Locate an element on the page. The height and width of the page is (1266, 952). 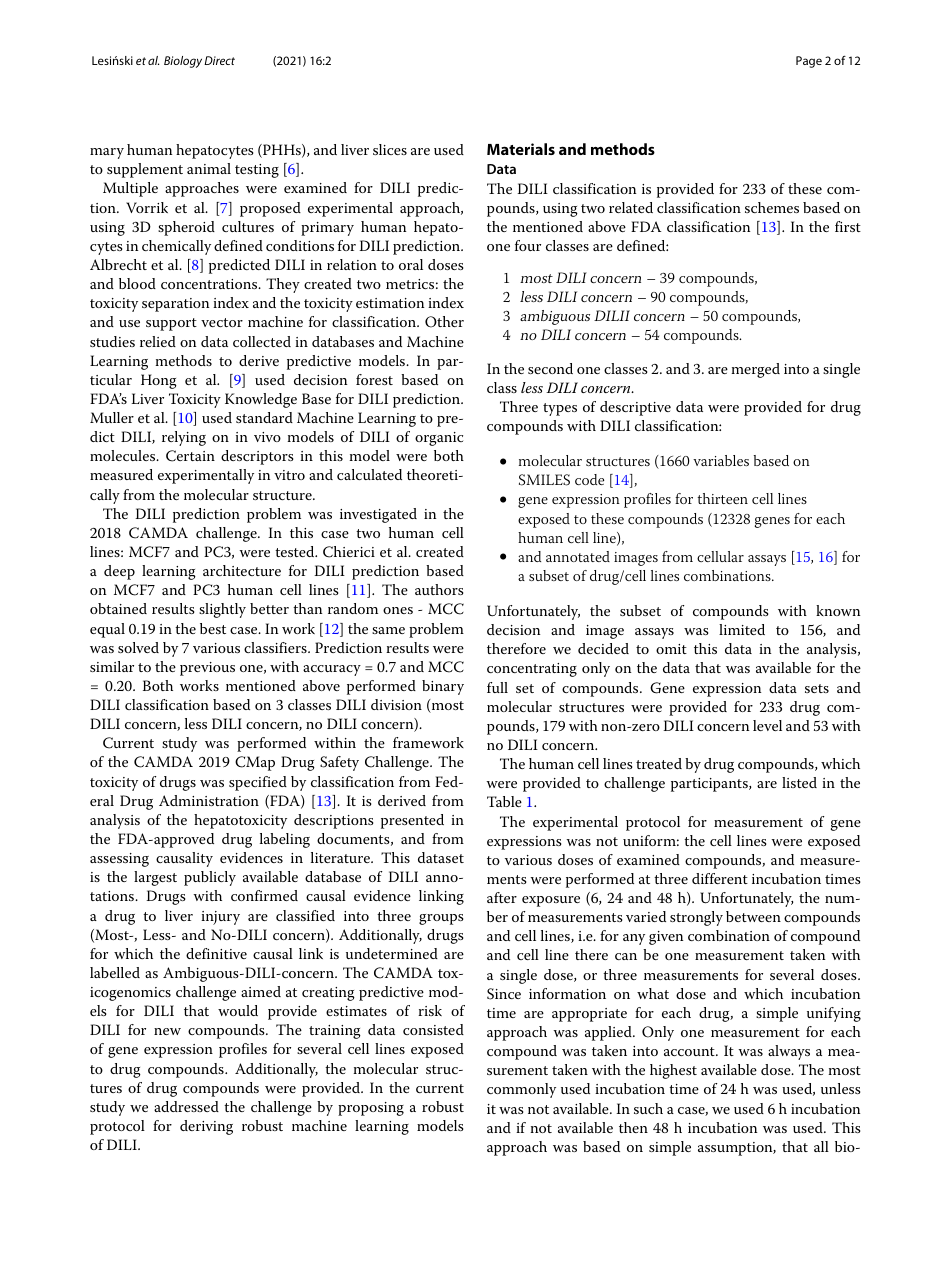
Biology is located at coordinates (183, 62).
